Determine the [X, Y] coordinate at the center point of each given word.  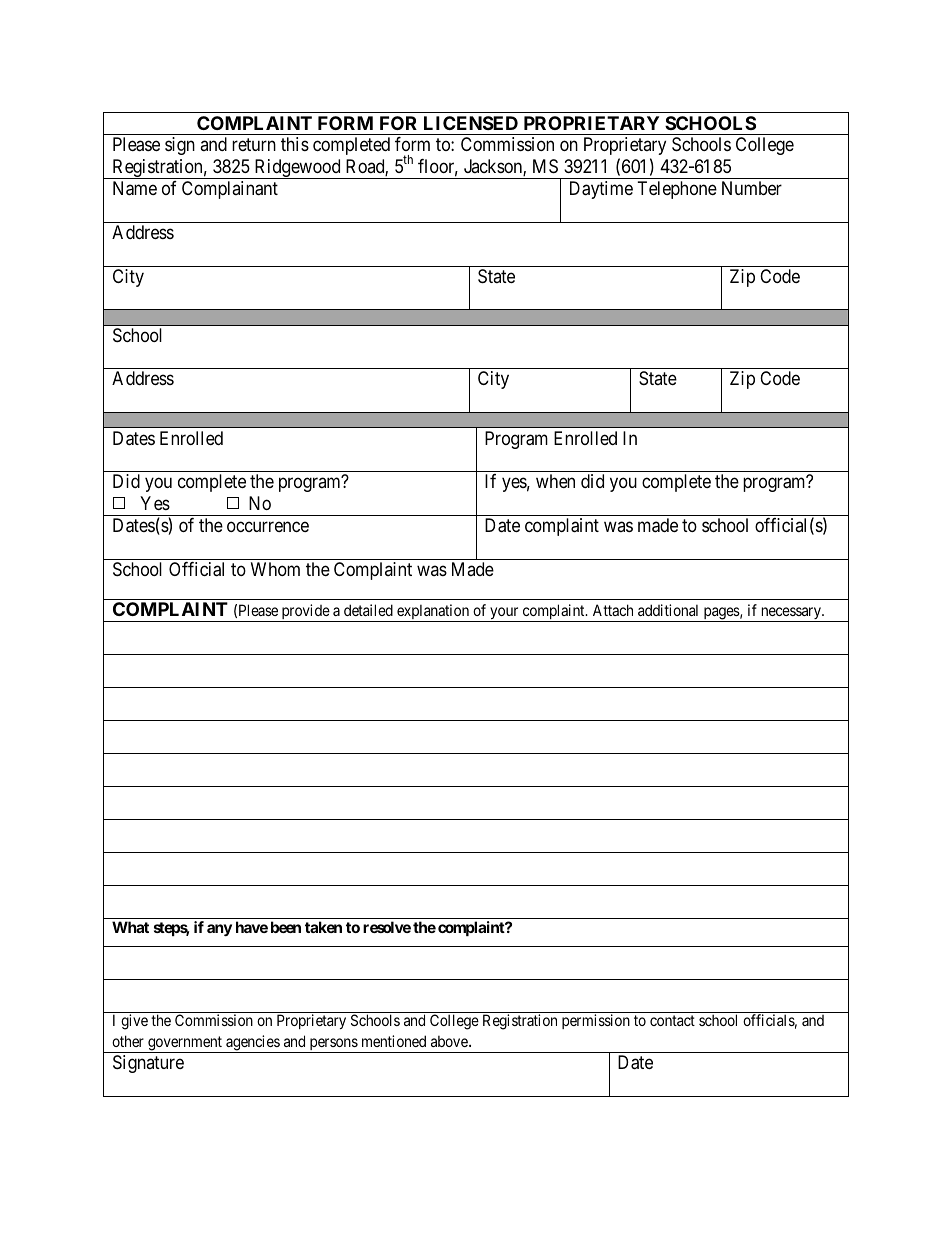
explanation [433, 613]
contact [672, 1020]
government [185, 1044]
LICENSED [471, 123]
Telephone [677, 190]
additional [668, 610]
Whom [275, 569]
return [254, 145]
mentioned [394, 1041]
